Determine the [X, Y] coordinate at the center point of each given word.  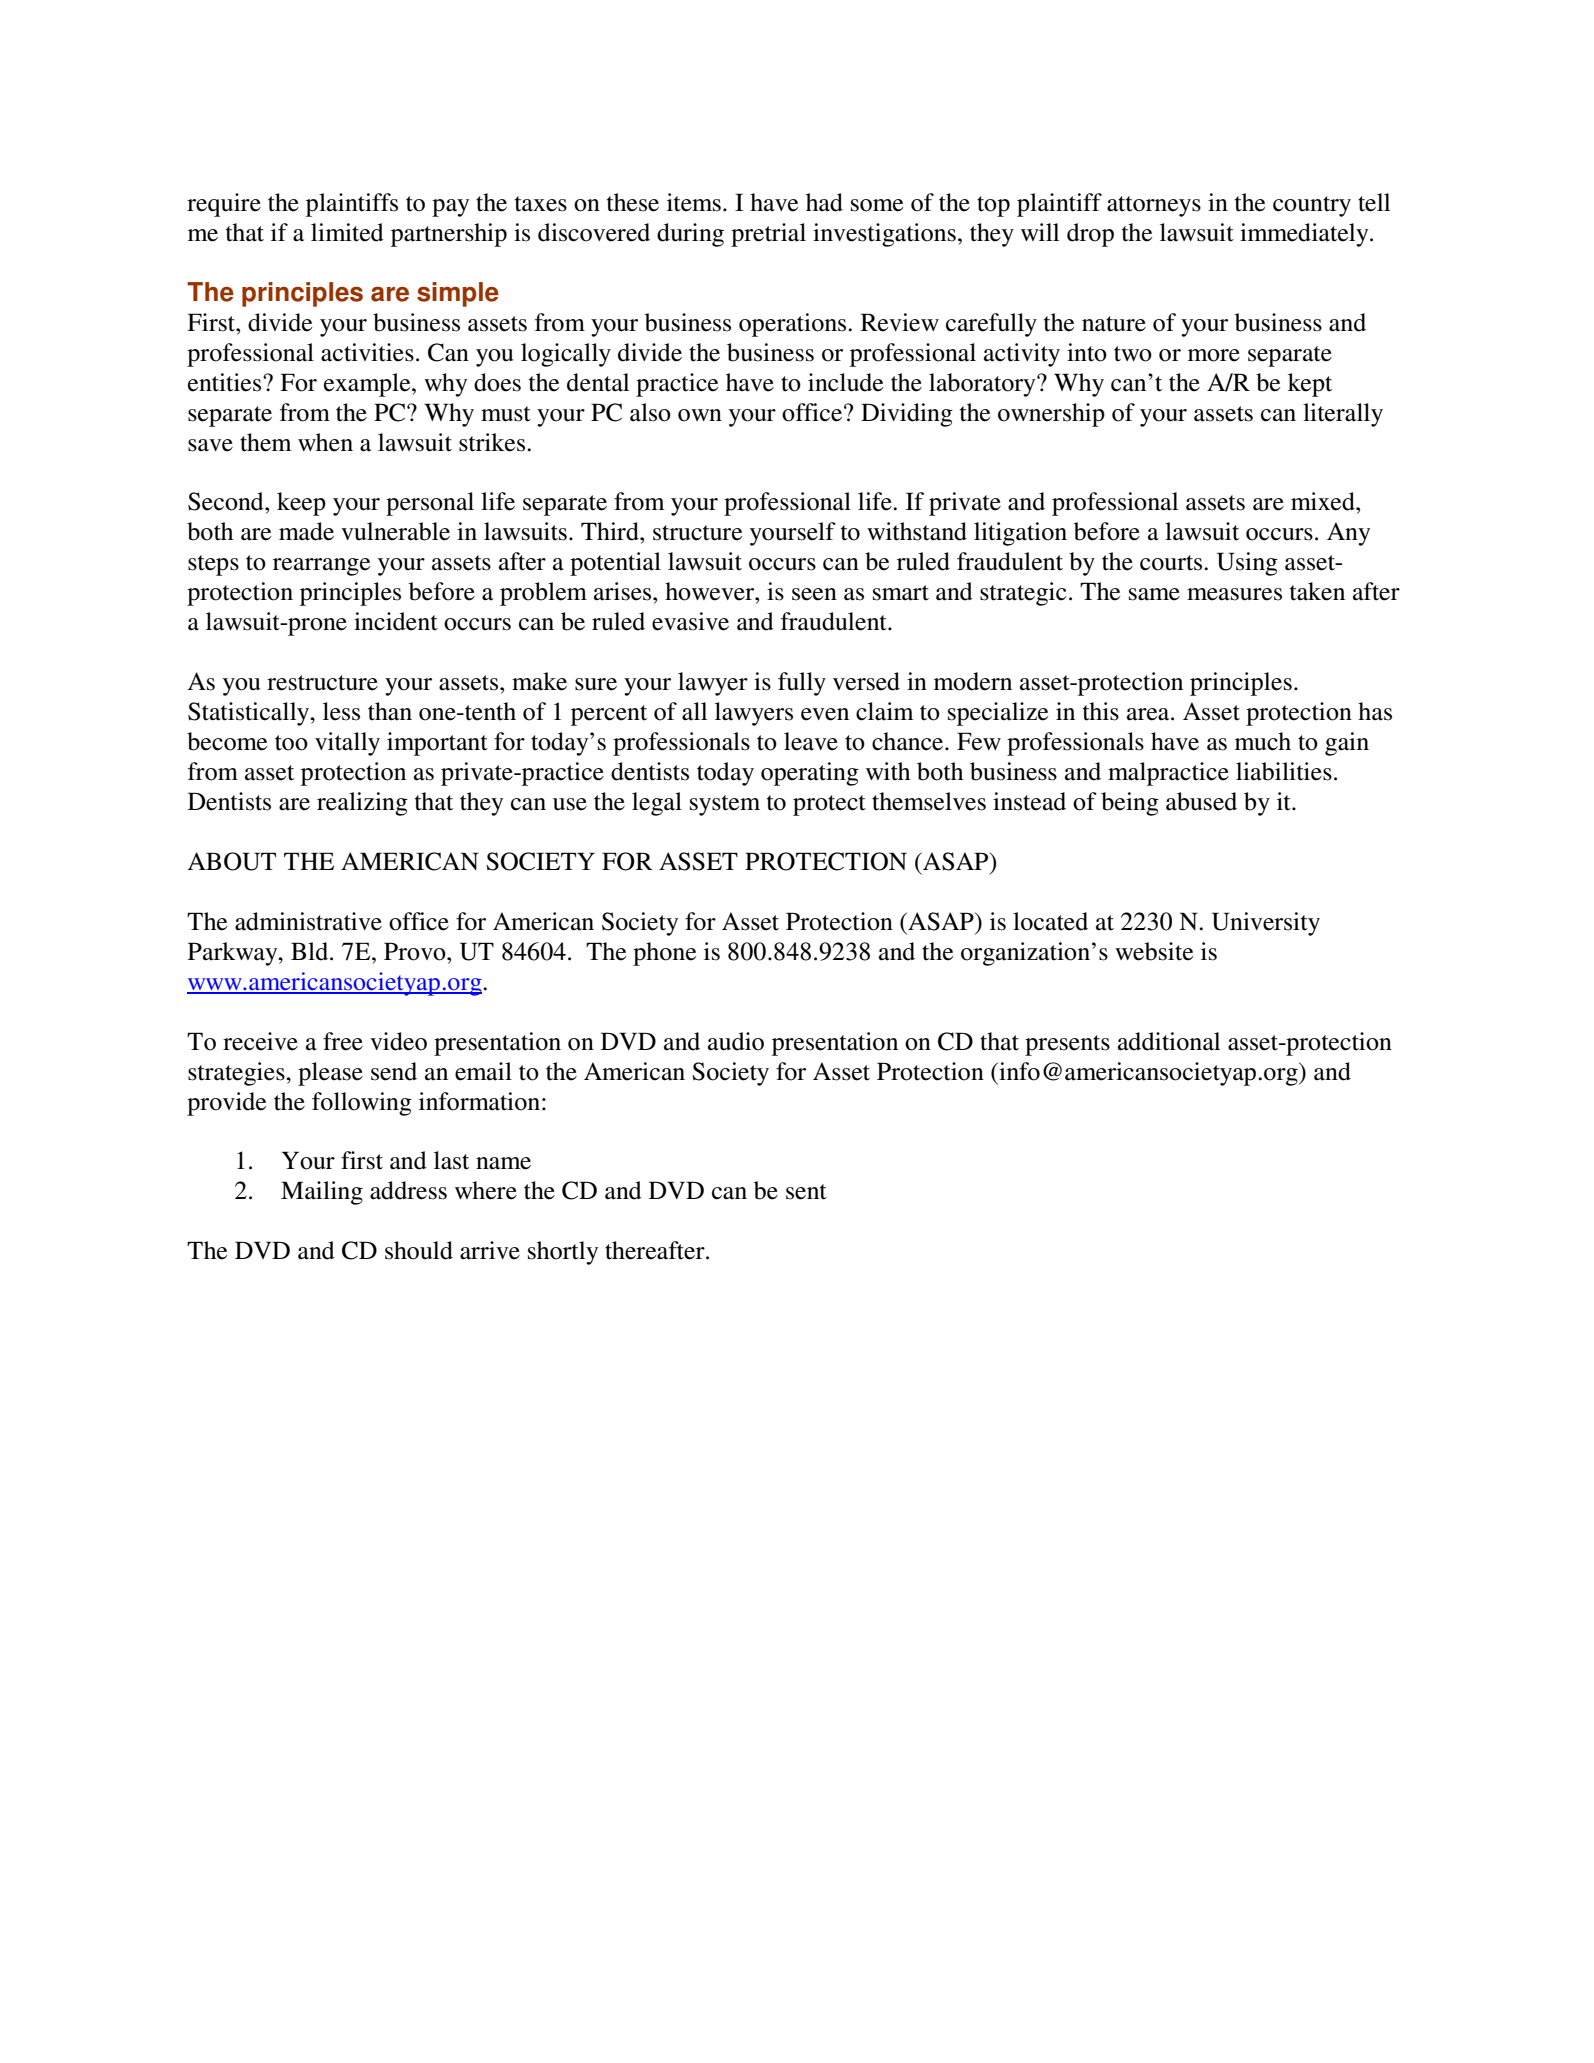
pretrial [768, 235]
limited [347, 232]
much [1263, 741]
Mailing [322, 1193]
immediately [1305, 235]
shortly [563, 1253]
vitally [347, 744]
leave [811, 741]
